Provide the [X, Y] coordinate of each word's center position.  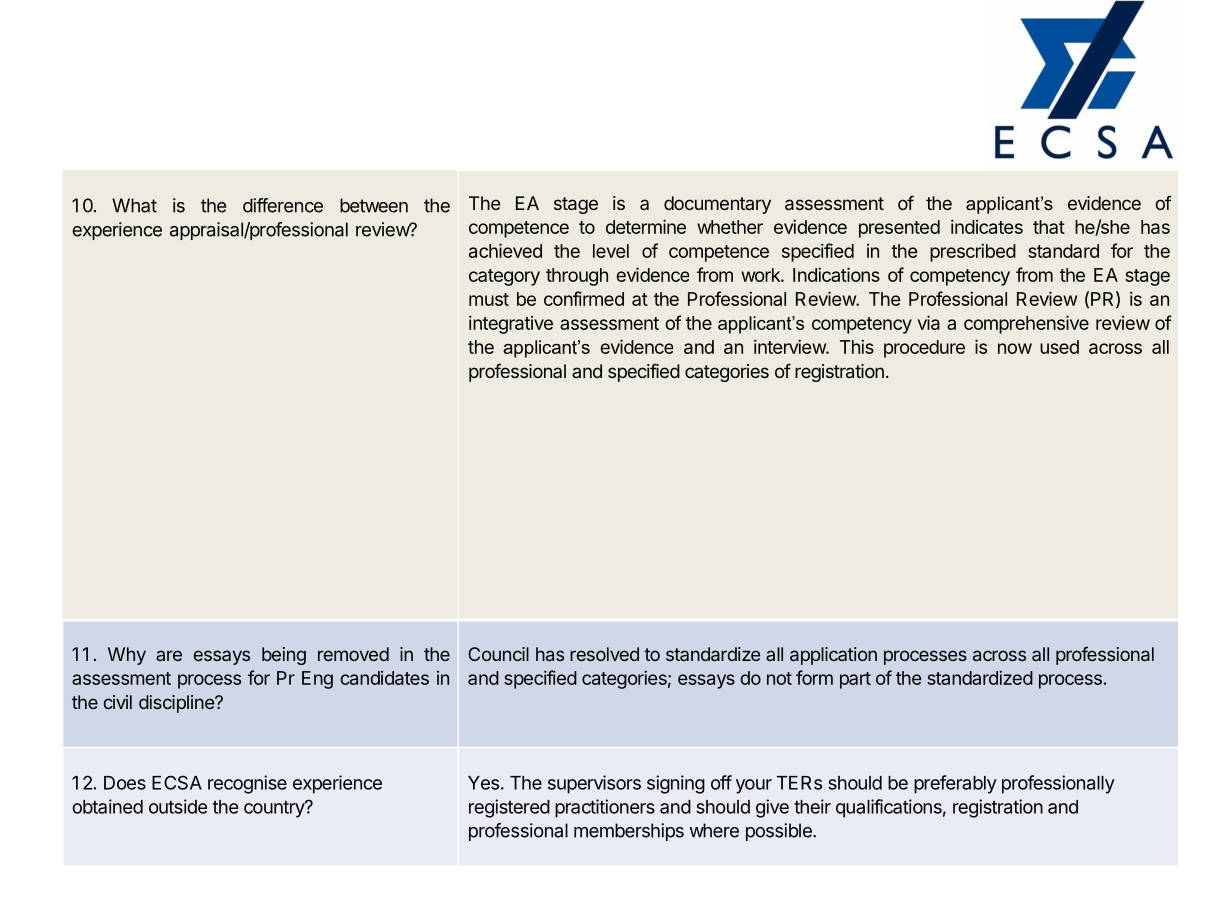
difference [283, 205]
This [857, 346]
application [833, 656]
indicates [987, 226]
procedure [924, 349]
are [169, 655]
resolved [604, 654]
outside [178, 806]
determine [646, 226]
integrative [511, 324]
